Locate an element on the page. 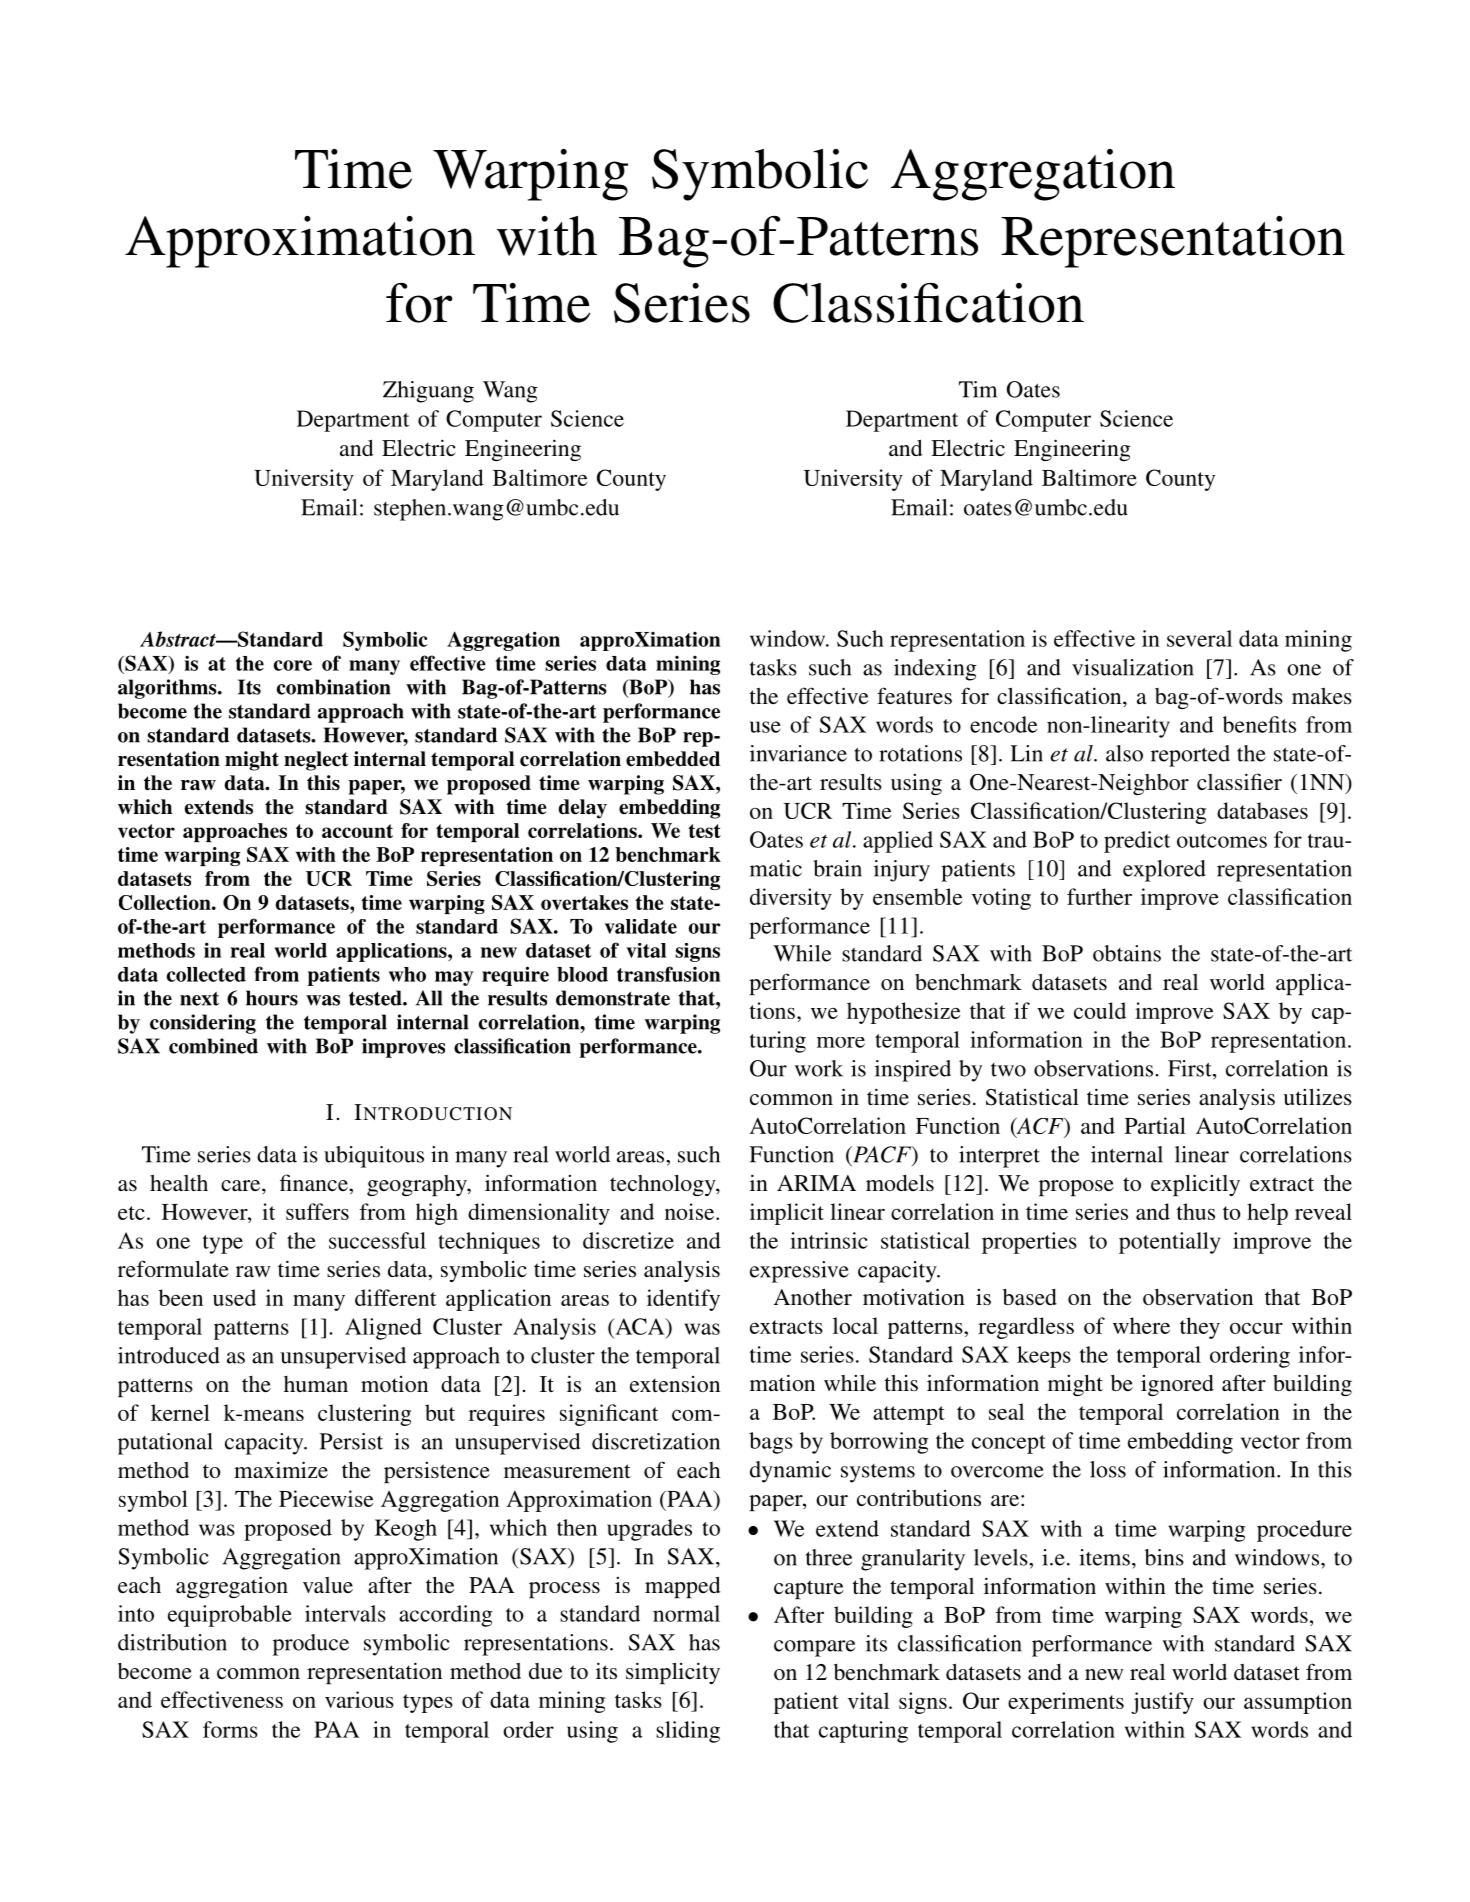 The width and height of the image is (1470, 1902). invariance is located at coordinates (798, 753).
